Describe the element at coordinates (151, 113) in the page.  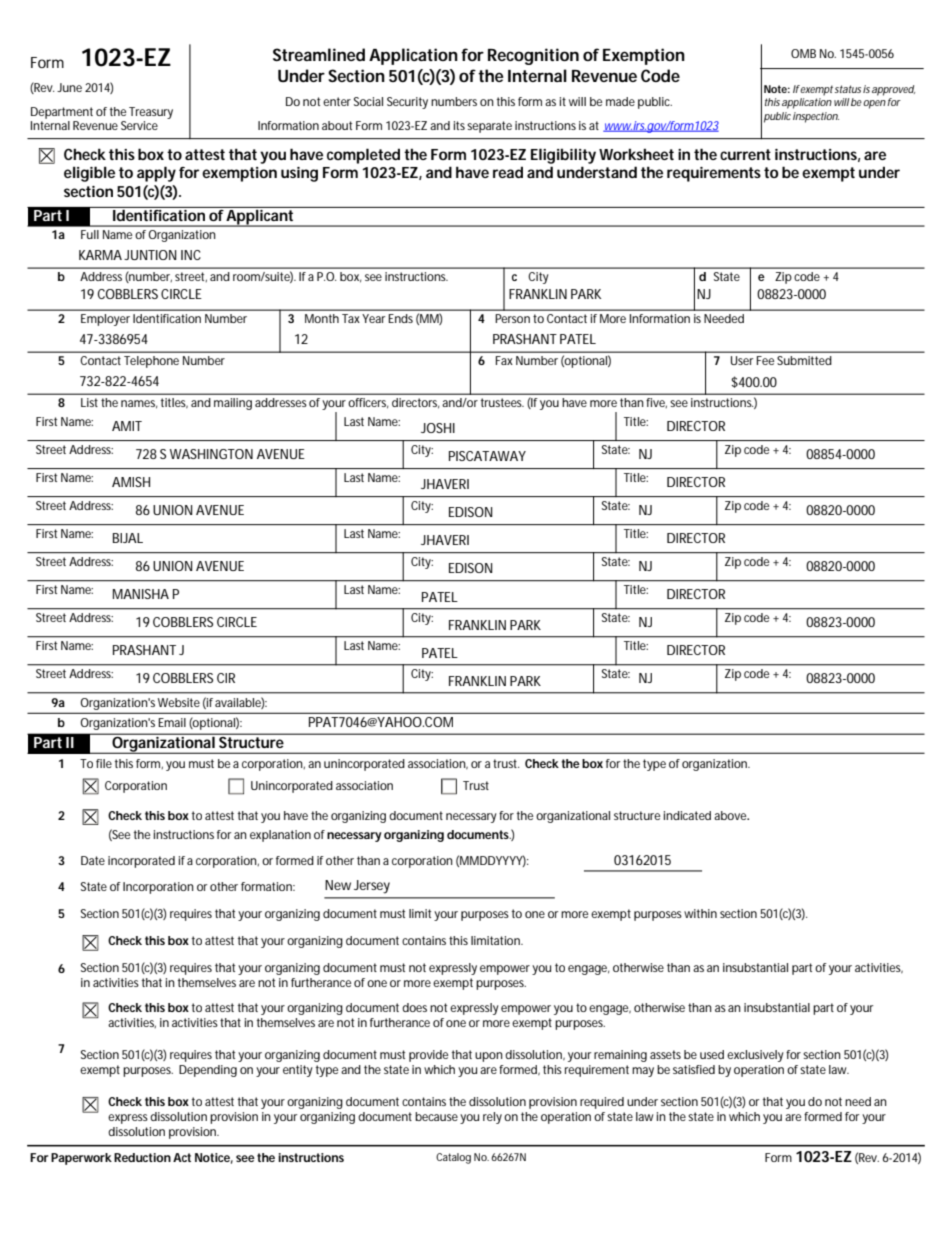
I see `Treasury` at that location.
